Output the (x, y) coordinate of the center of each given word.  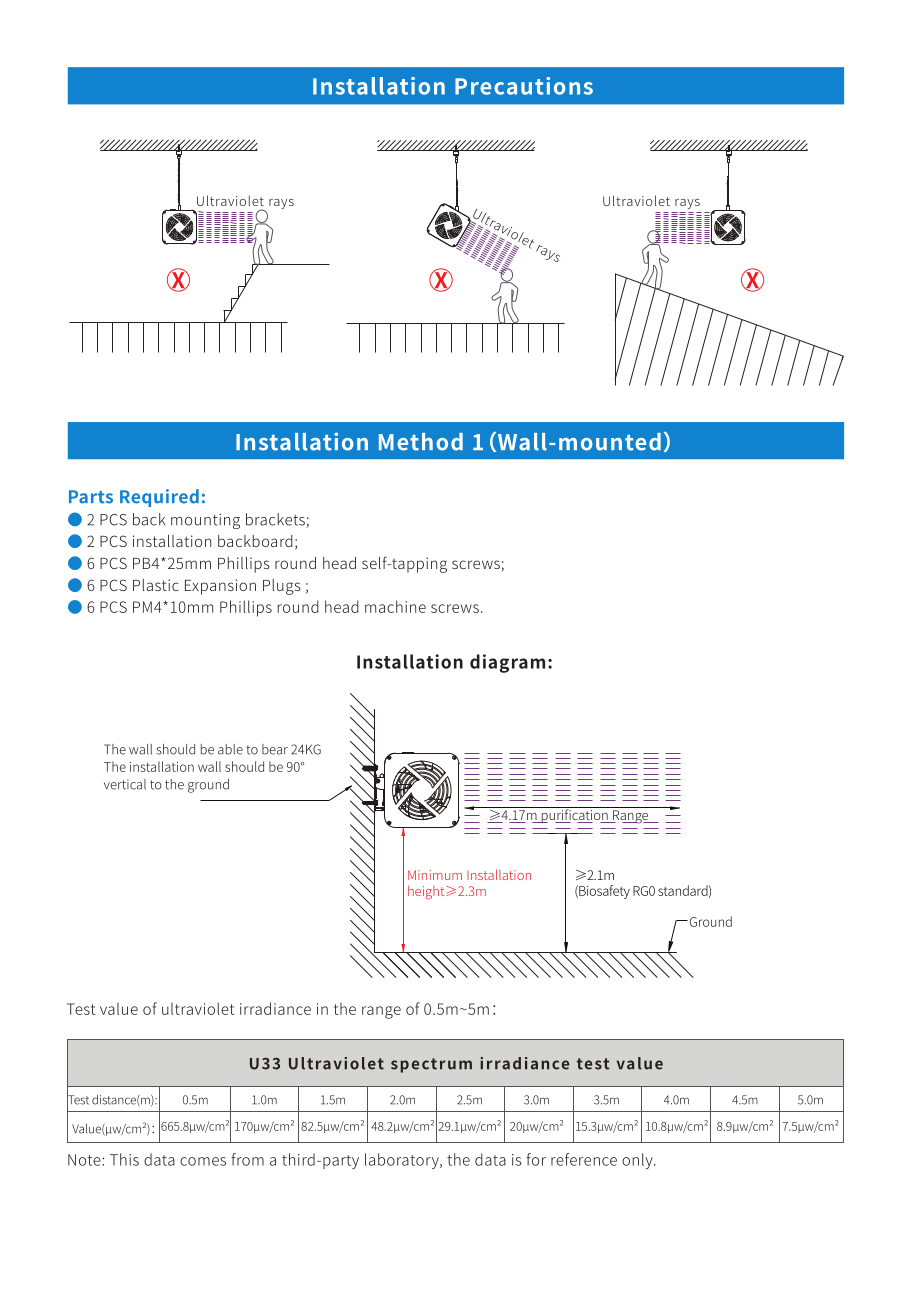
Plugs (282, 587)
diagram (507, 663)
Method (421, 442)
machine (395, 606)
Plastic (156, 585)
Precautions (524, 86)
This (124, 1159)
